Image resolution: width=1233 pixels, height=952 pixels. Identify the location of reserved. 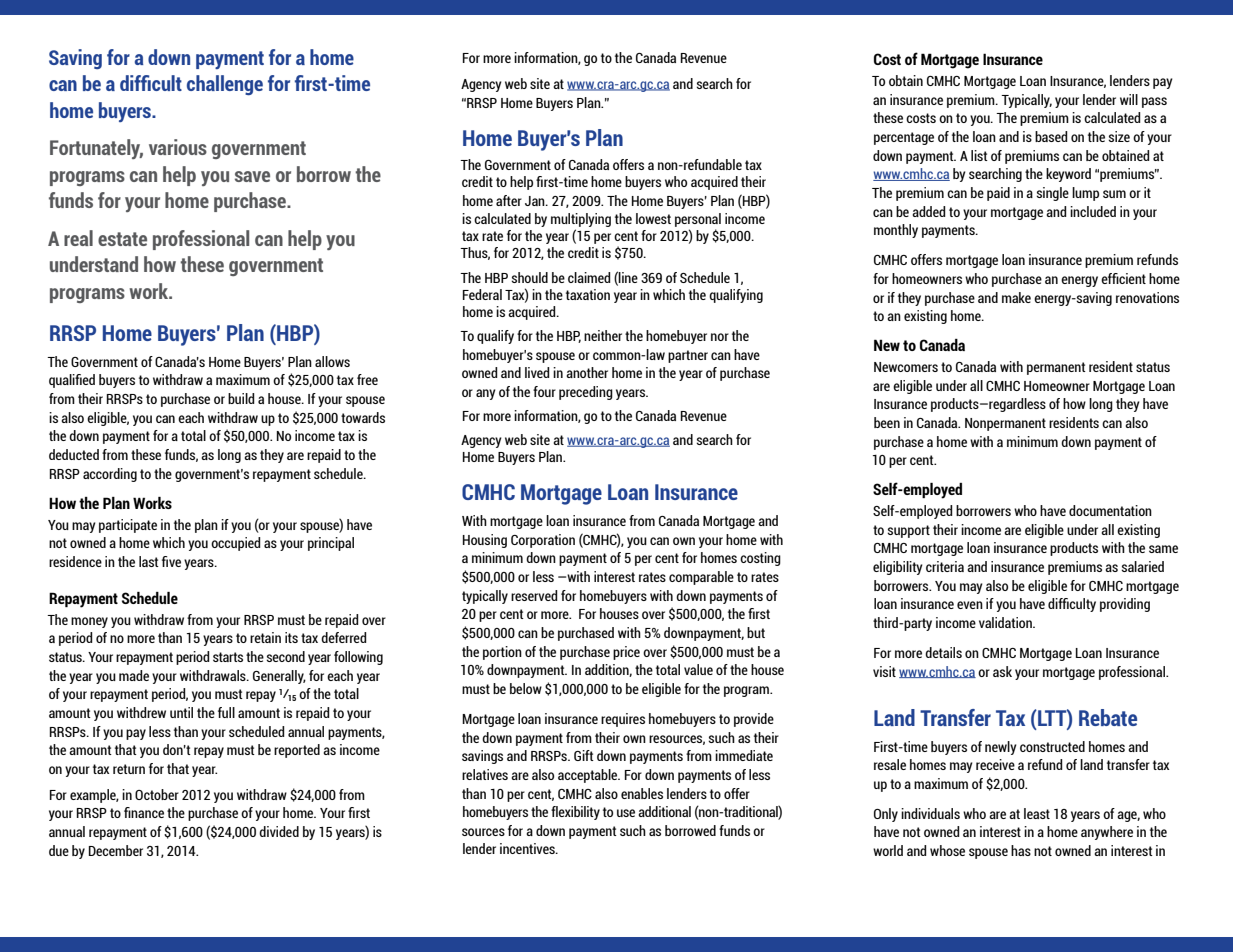
(534, 595).
